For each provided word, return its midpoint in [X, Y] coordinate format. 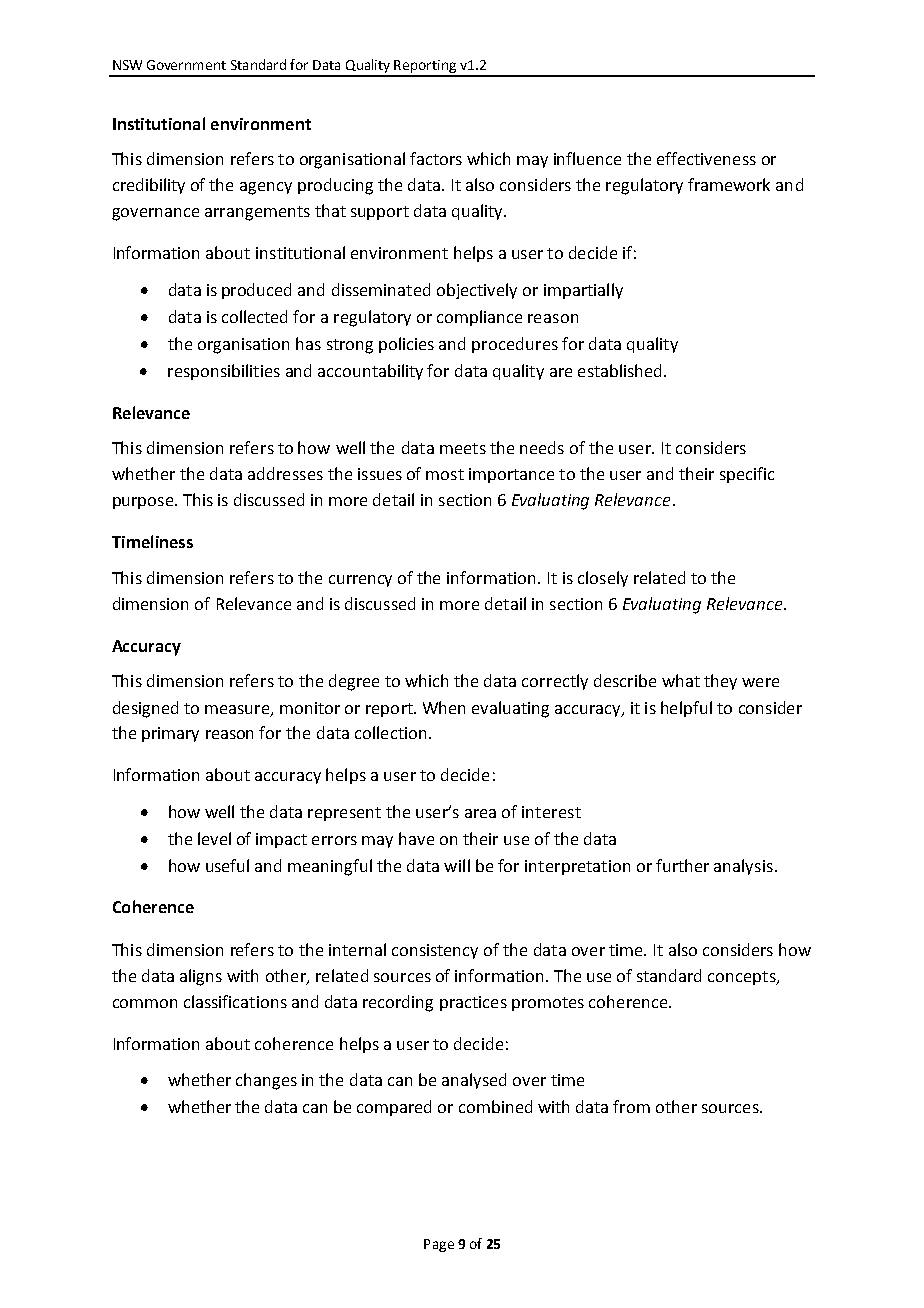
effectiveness [706, 158]
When [444, 707]
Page [439, 1245]
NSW [127, 65]
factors [436, 158]
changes [266, 1081]
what [681, 680]
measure [238, 710]
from [631, 1106]
